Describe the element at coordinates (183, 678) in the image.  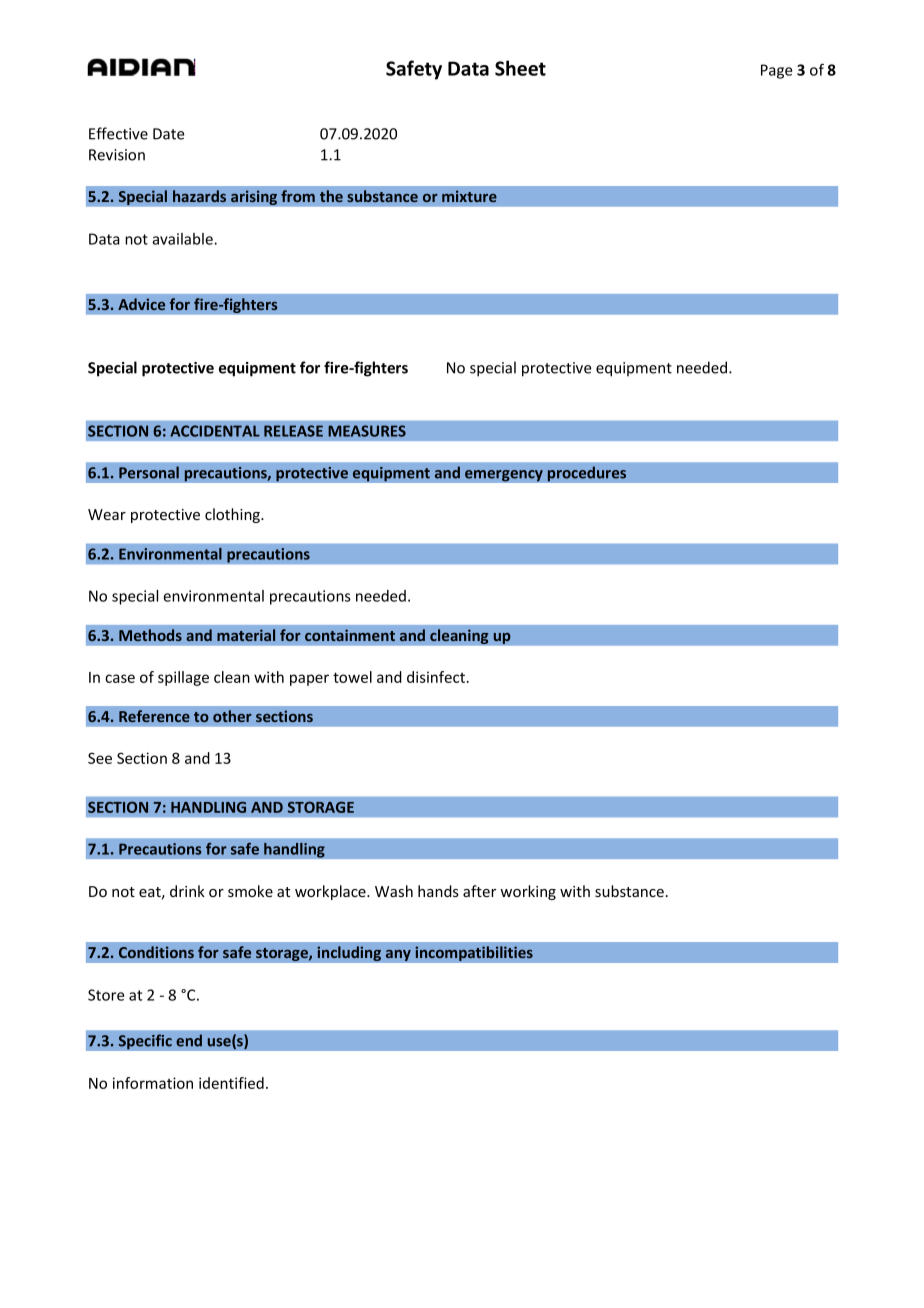
I see `spillage` at that location.
